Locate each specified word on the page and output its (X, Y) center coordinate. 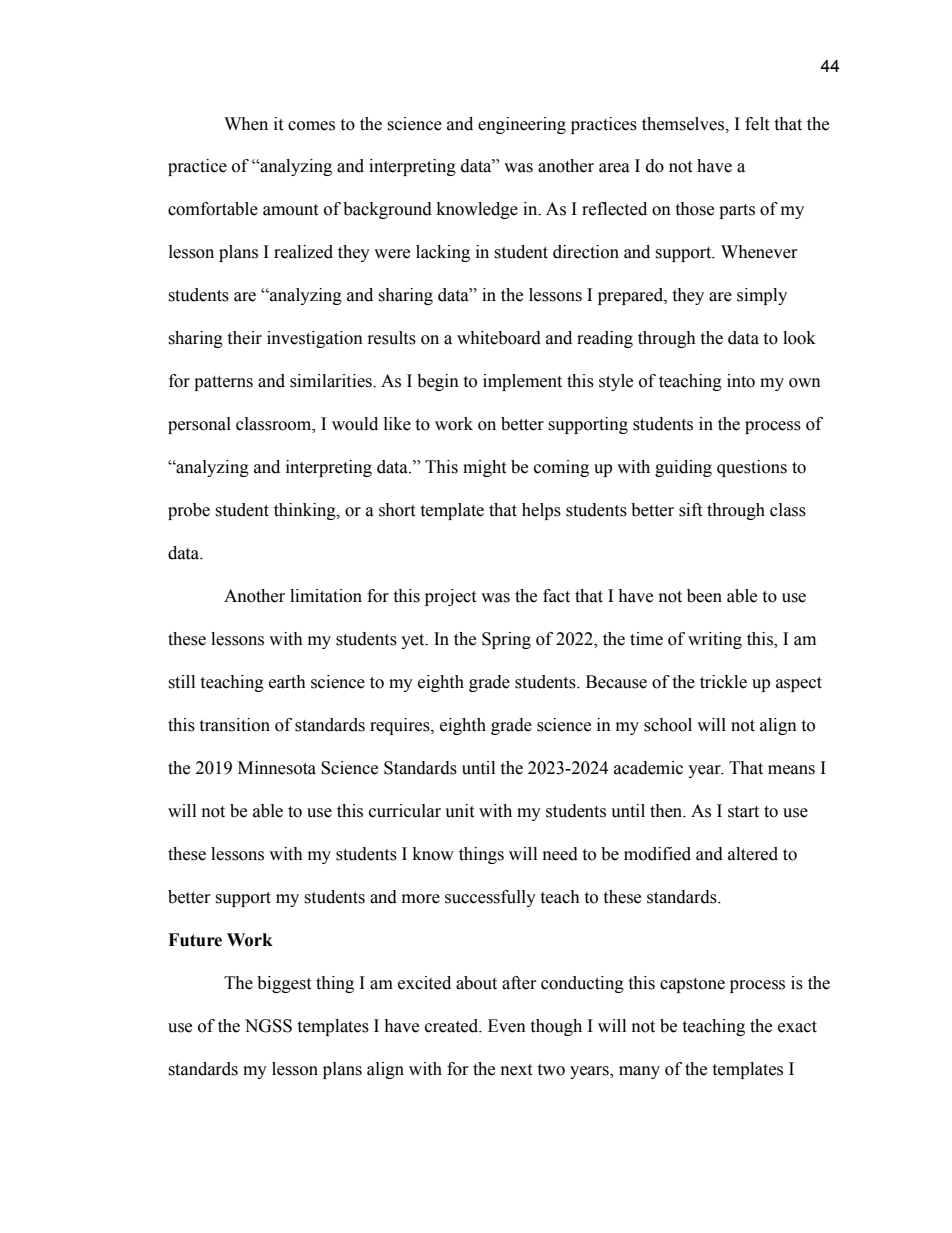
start (743, 812)
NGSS (268, 1026)
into (741, 381)
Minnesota (277, 768)
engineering (522, 125)
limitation (326, 596)
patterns (223, 383)
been (704, 596)
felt (757, 124)
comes (311, 126)
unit (459, 811)
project (450, 597)
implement (522, 382)
